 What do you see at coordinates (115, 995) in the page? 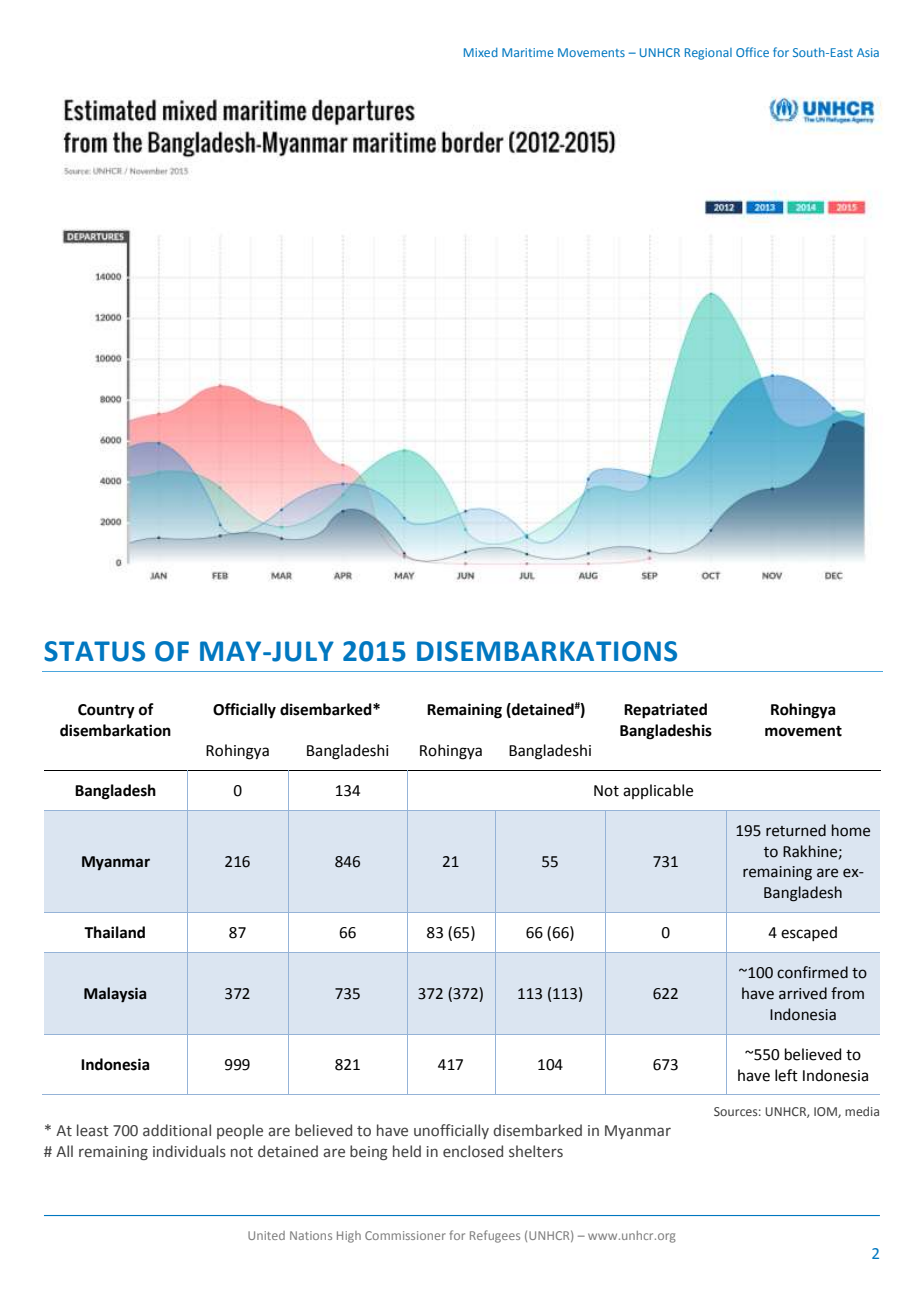
I see `Malaysia` at bounding box center [115, 995].
